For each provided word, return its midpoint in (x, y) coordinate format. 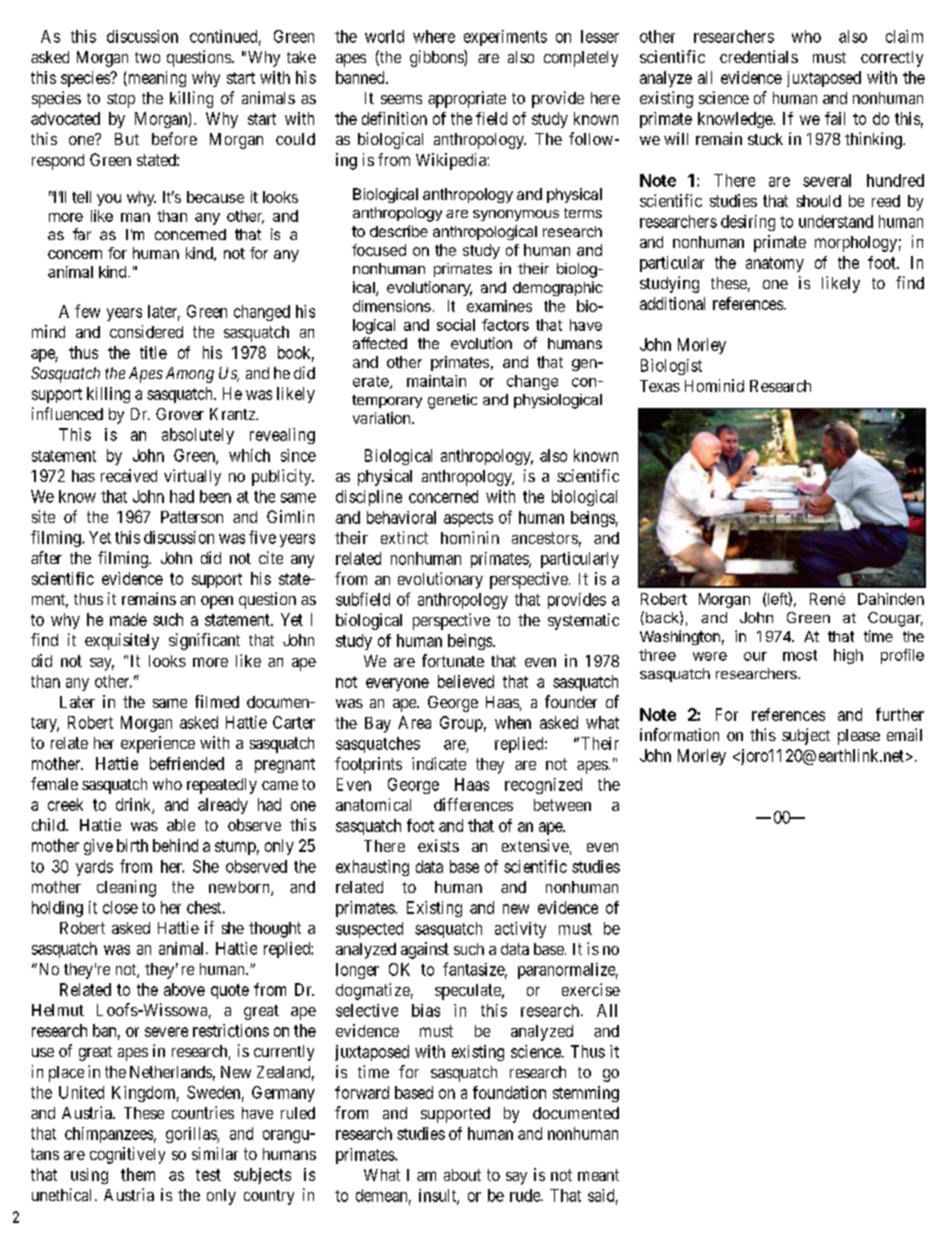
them (138, 1174)
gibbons (437, 58)
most (800, 655)
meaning (156, 79)
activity (520, 930)
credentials (759, 56)
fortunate (453, 660)
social (456, 325)
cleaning (126, 888)
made (128, 619)
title (153, 352)
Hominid (714, 385)
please (859, 737)
